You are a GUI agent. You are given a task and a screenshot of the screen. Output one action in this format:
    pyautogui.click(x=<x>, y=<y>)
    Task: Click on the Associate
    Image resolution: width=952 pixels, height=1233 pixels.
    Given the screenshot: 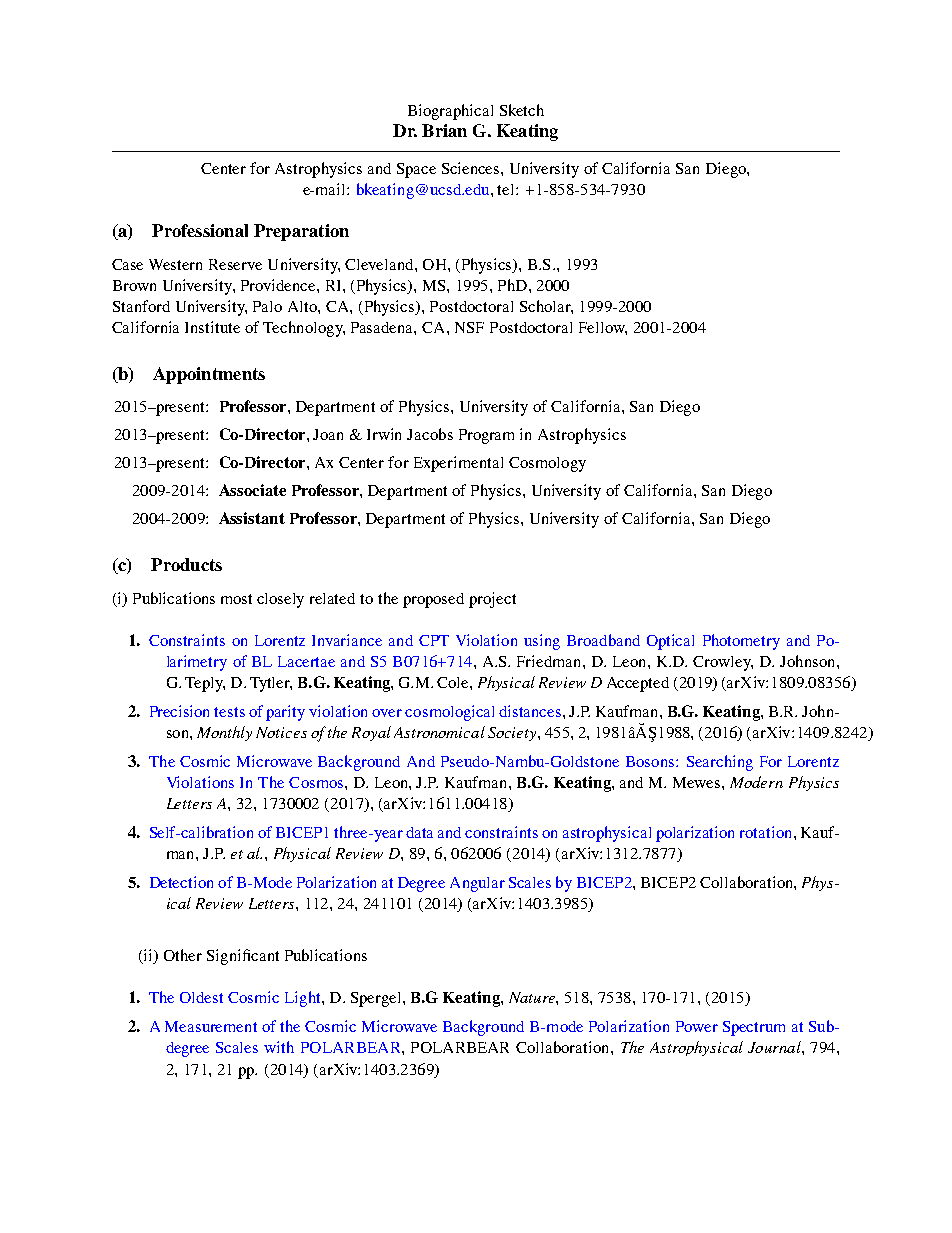 What is the action you would take?
    pyautogui.click(x=252, y=490)
